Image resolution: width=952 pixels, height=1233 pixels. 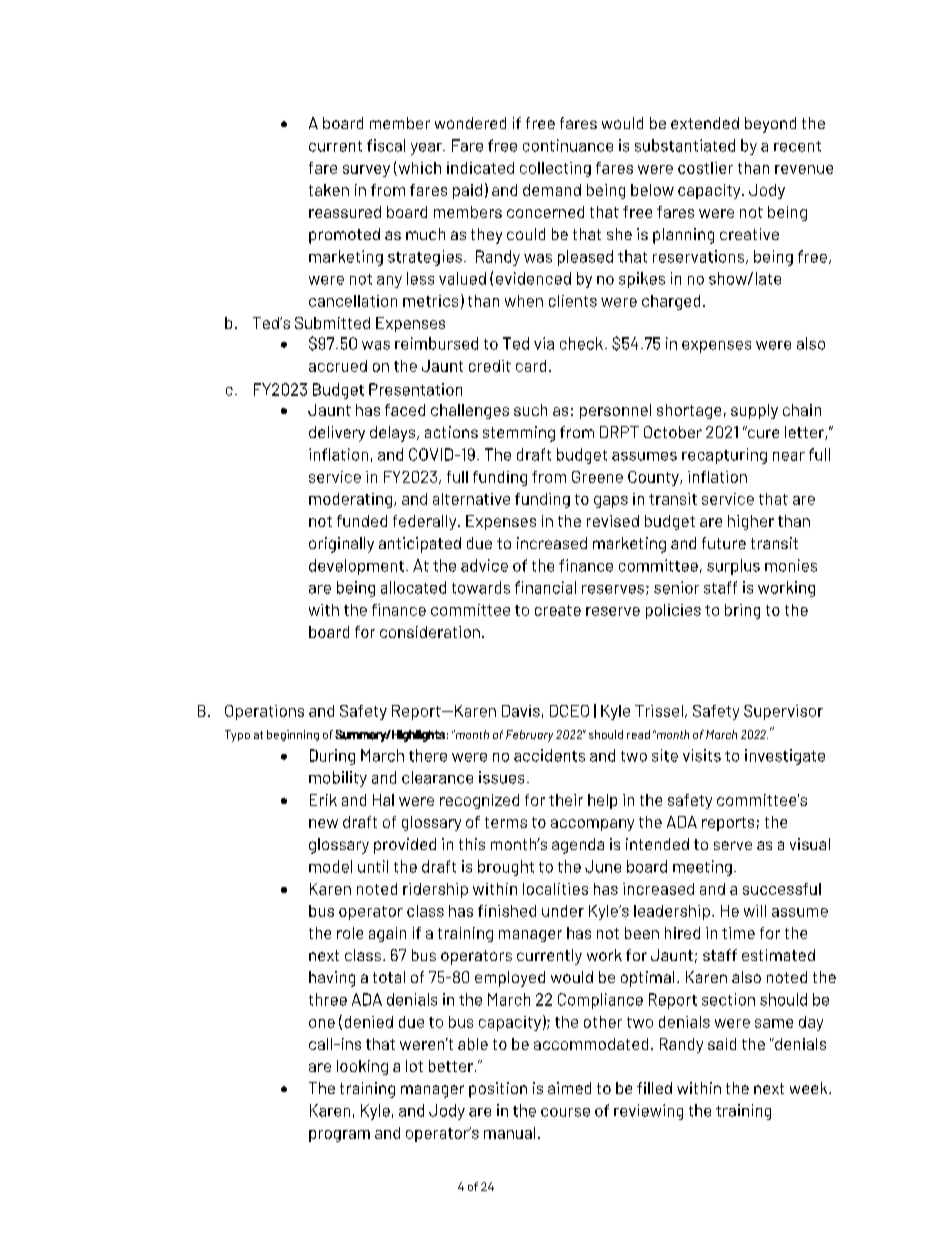 What do you see at coordinates (705, 168) in the screenshot?
I see `costlier` at bounding box center [705, 168].
